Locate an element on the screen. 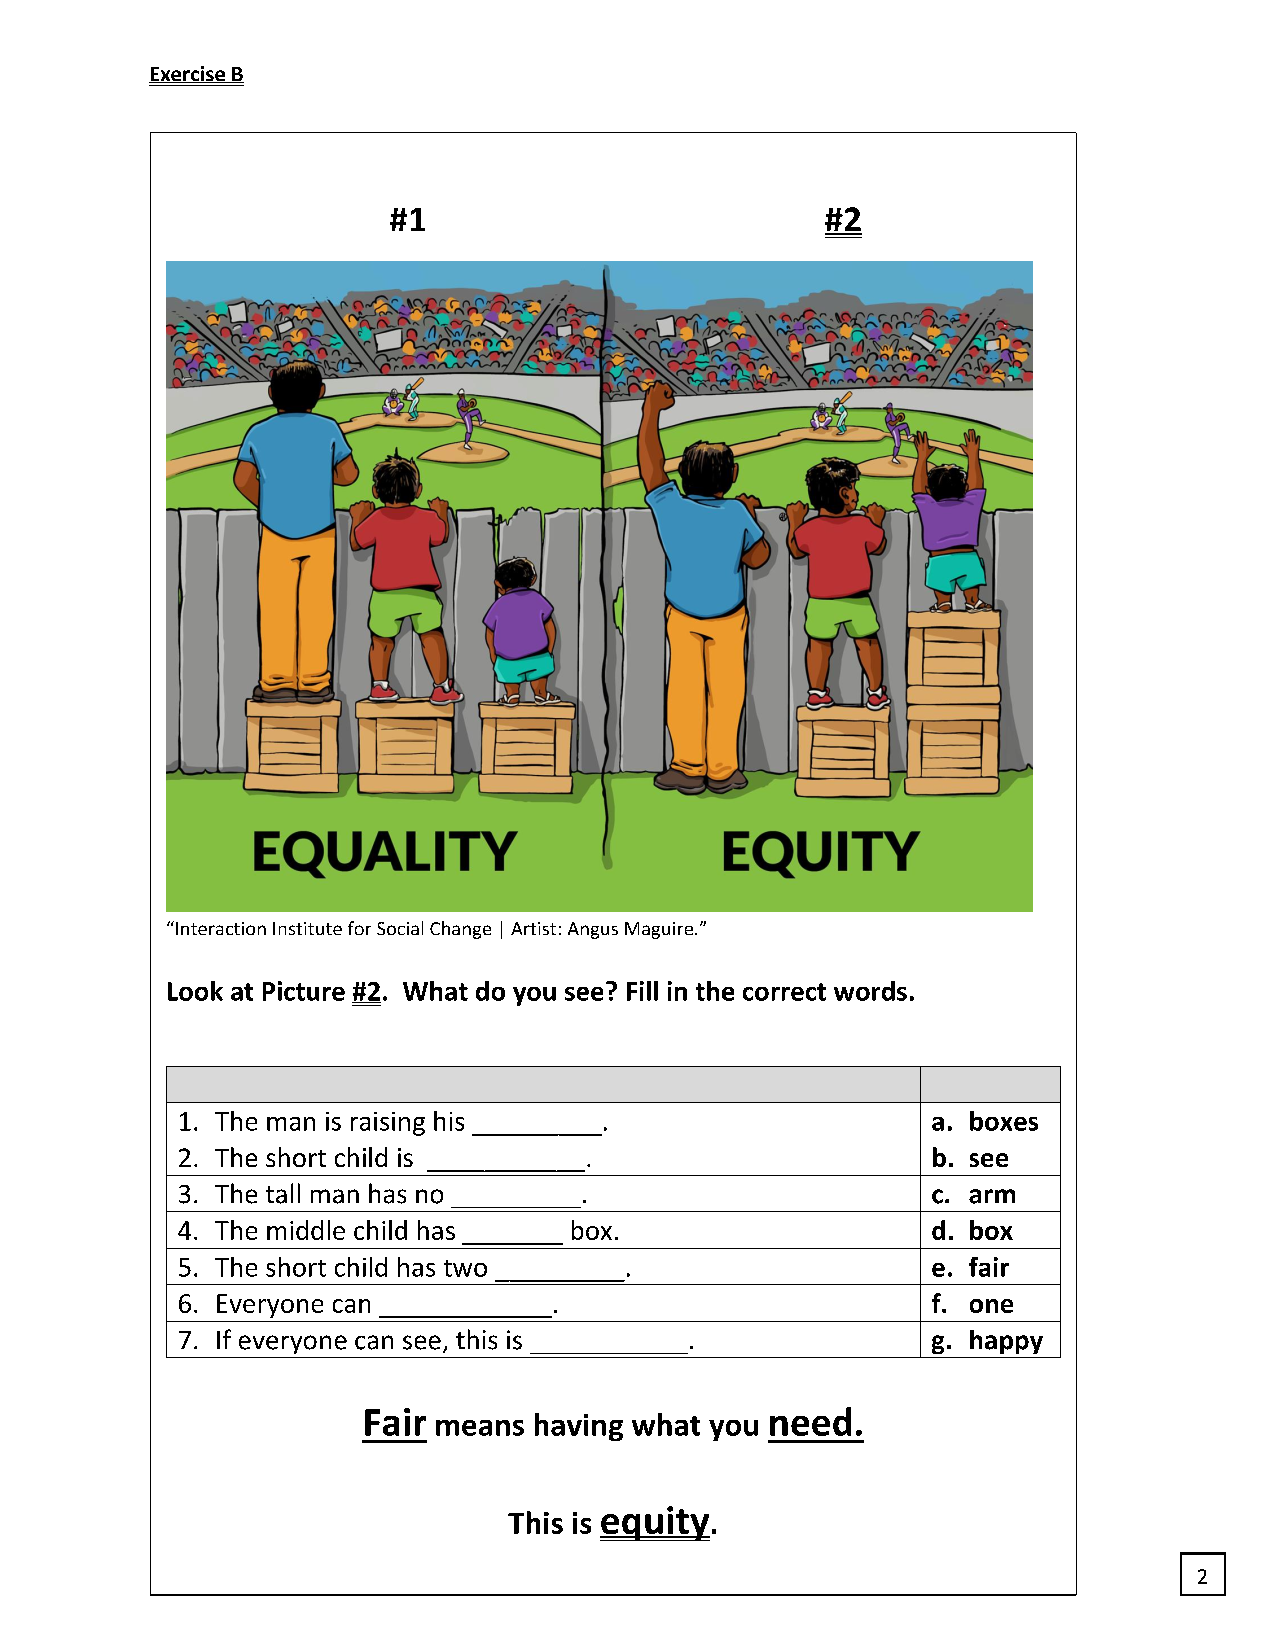  Picture is located at coordinates (304, 991).
